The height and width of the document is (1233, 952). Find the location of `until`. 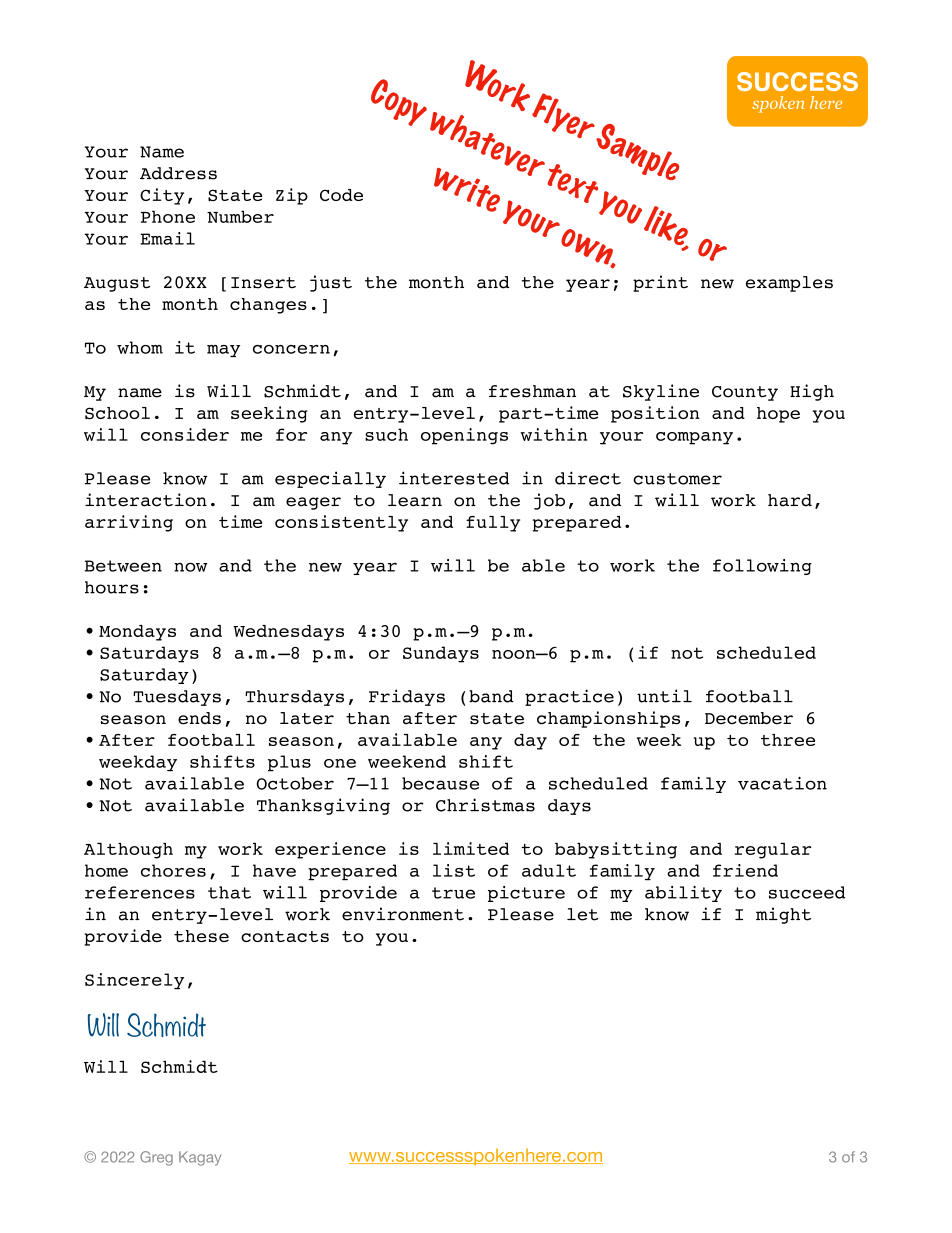

until is located at coordinates (664, 696).
